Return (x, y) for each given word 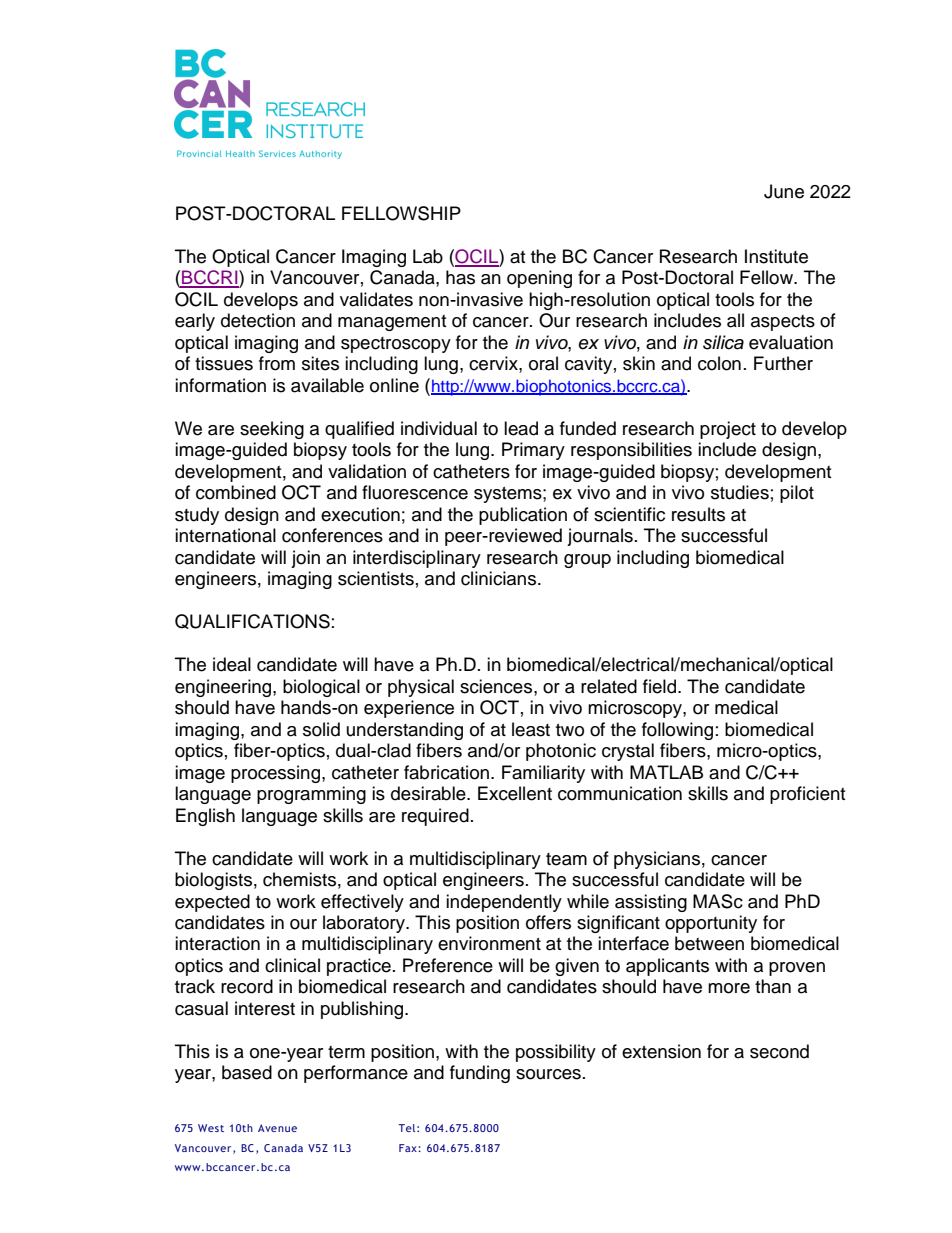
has (460, 277)
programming (311, 795)
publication (523, 516)
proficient (807, 795)
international (225, 535)
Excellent (515, 793)
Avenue (277, 1128)
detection (258, 320)
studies (740, 492)
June (784, 191)
